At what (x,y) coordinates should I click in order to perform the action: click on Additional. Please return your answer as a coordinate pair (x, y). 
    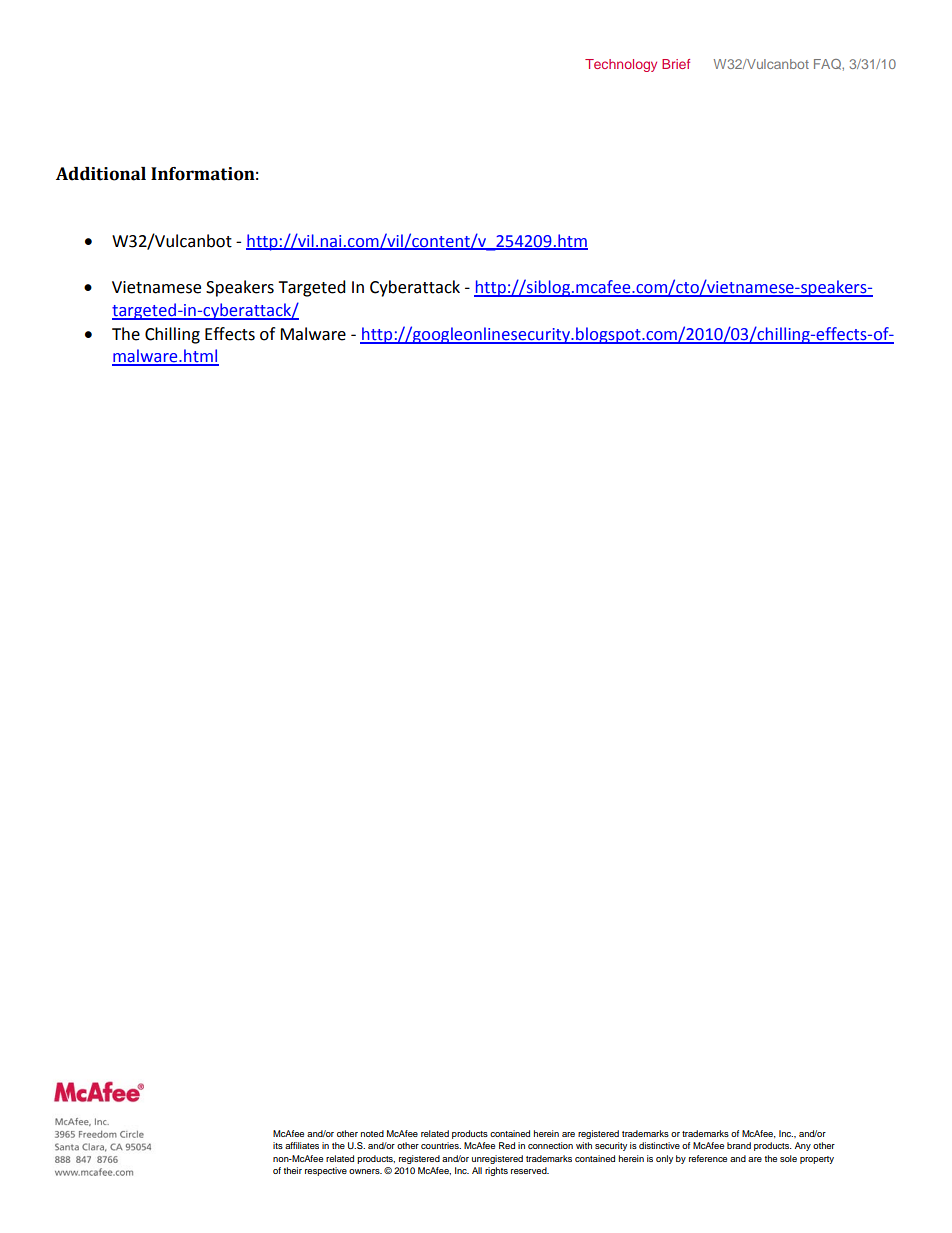
    Looking at the image, I should click on (101, 174).
